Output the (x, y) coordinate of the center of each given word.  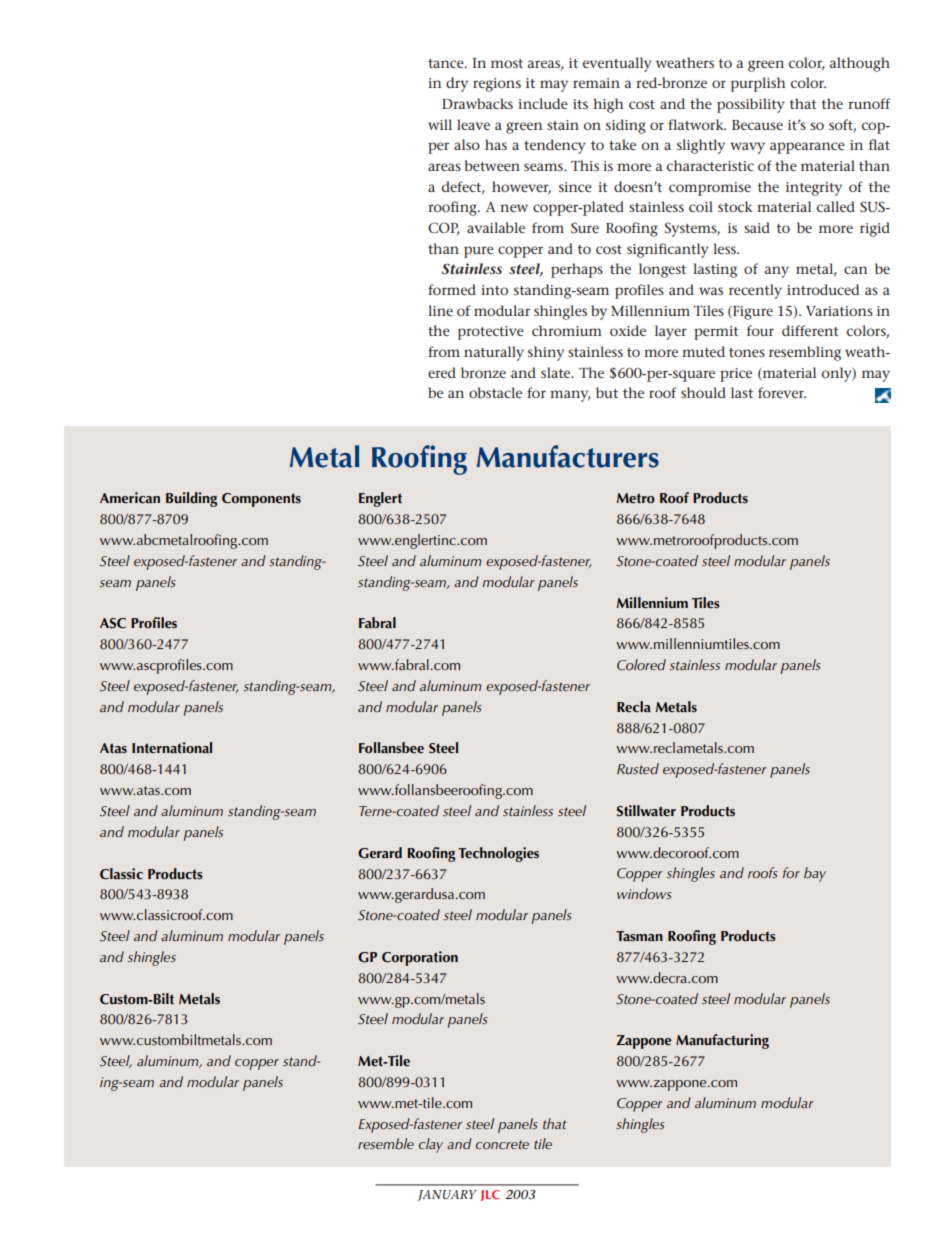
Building (191, 499)
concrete (502, 1144)
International (172, 748)
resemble (386, 1144)
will (440, 124)
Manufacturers (568, 456)
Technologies (498, 854)
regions (497, 85)
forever (782, 392)
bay (815, 874)
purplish (758, 84)
